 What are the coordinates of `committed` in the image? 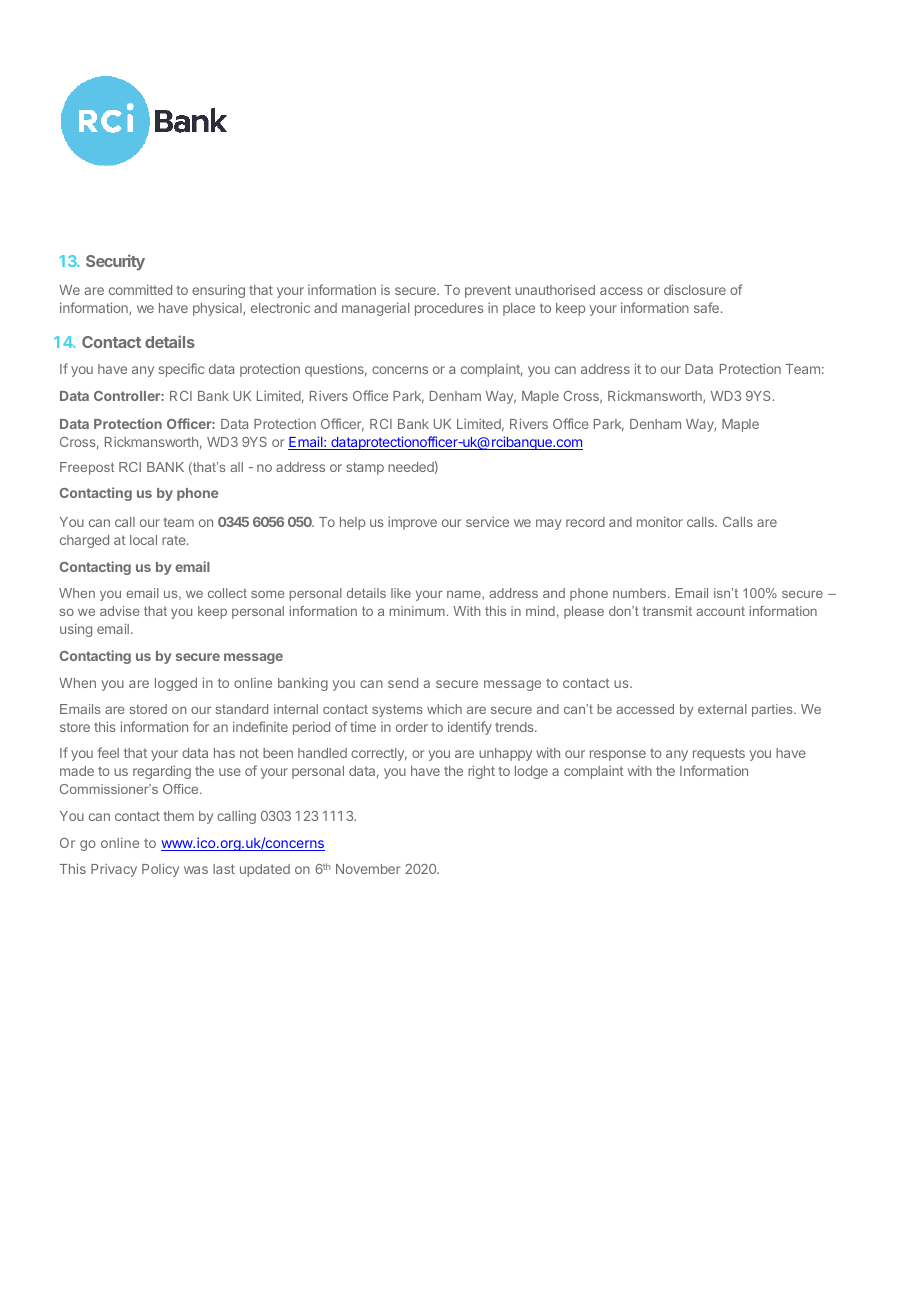 It's located at (140, 289).
